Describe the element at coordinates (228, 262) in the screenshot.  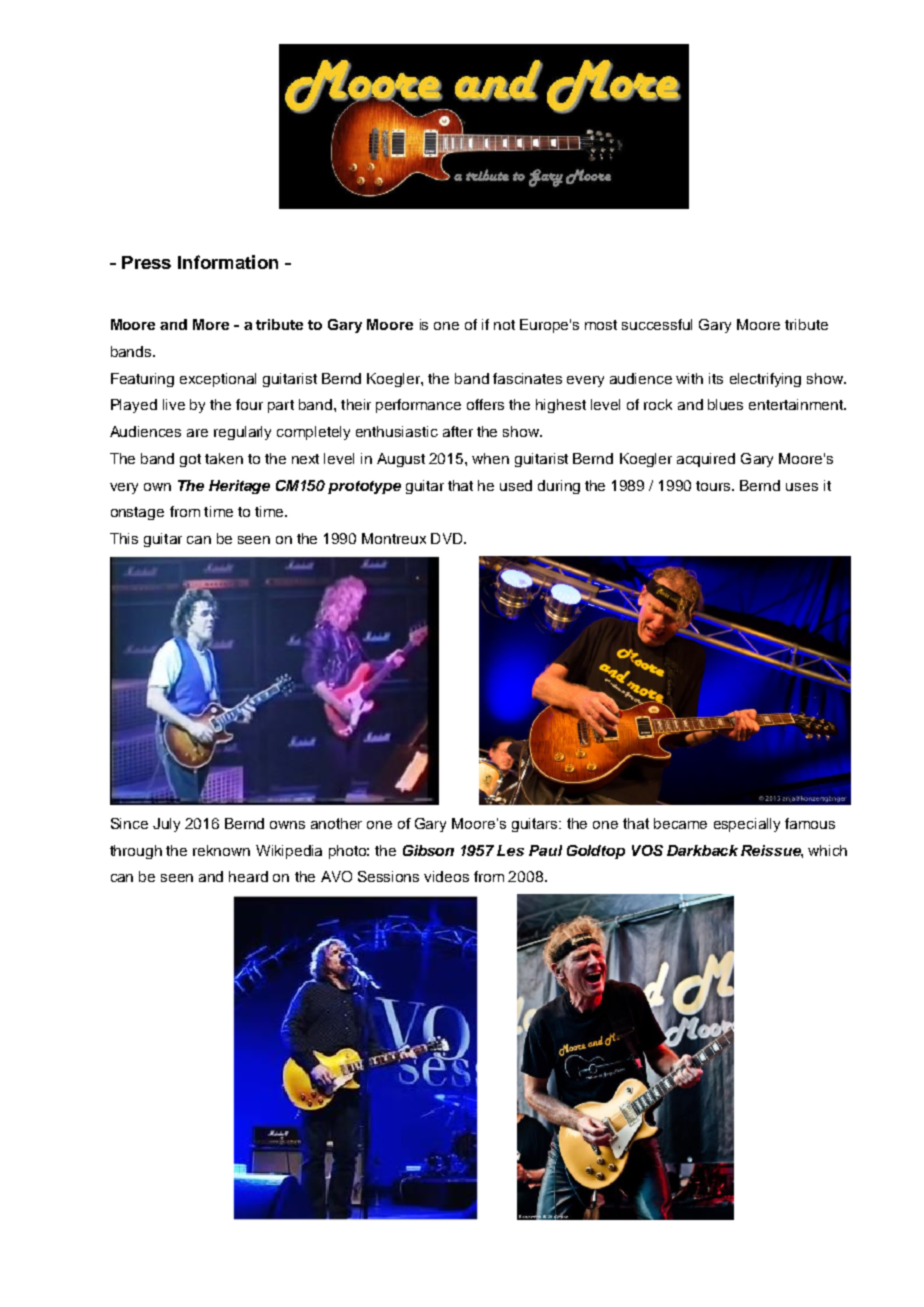
I see `Information` at that location.
